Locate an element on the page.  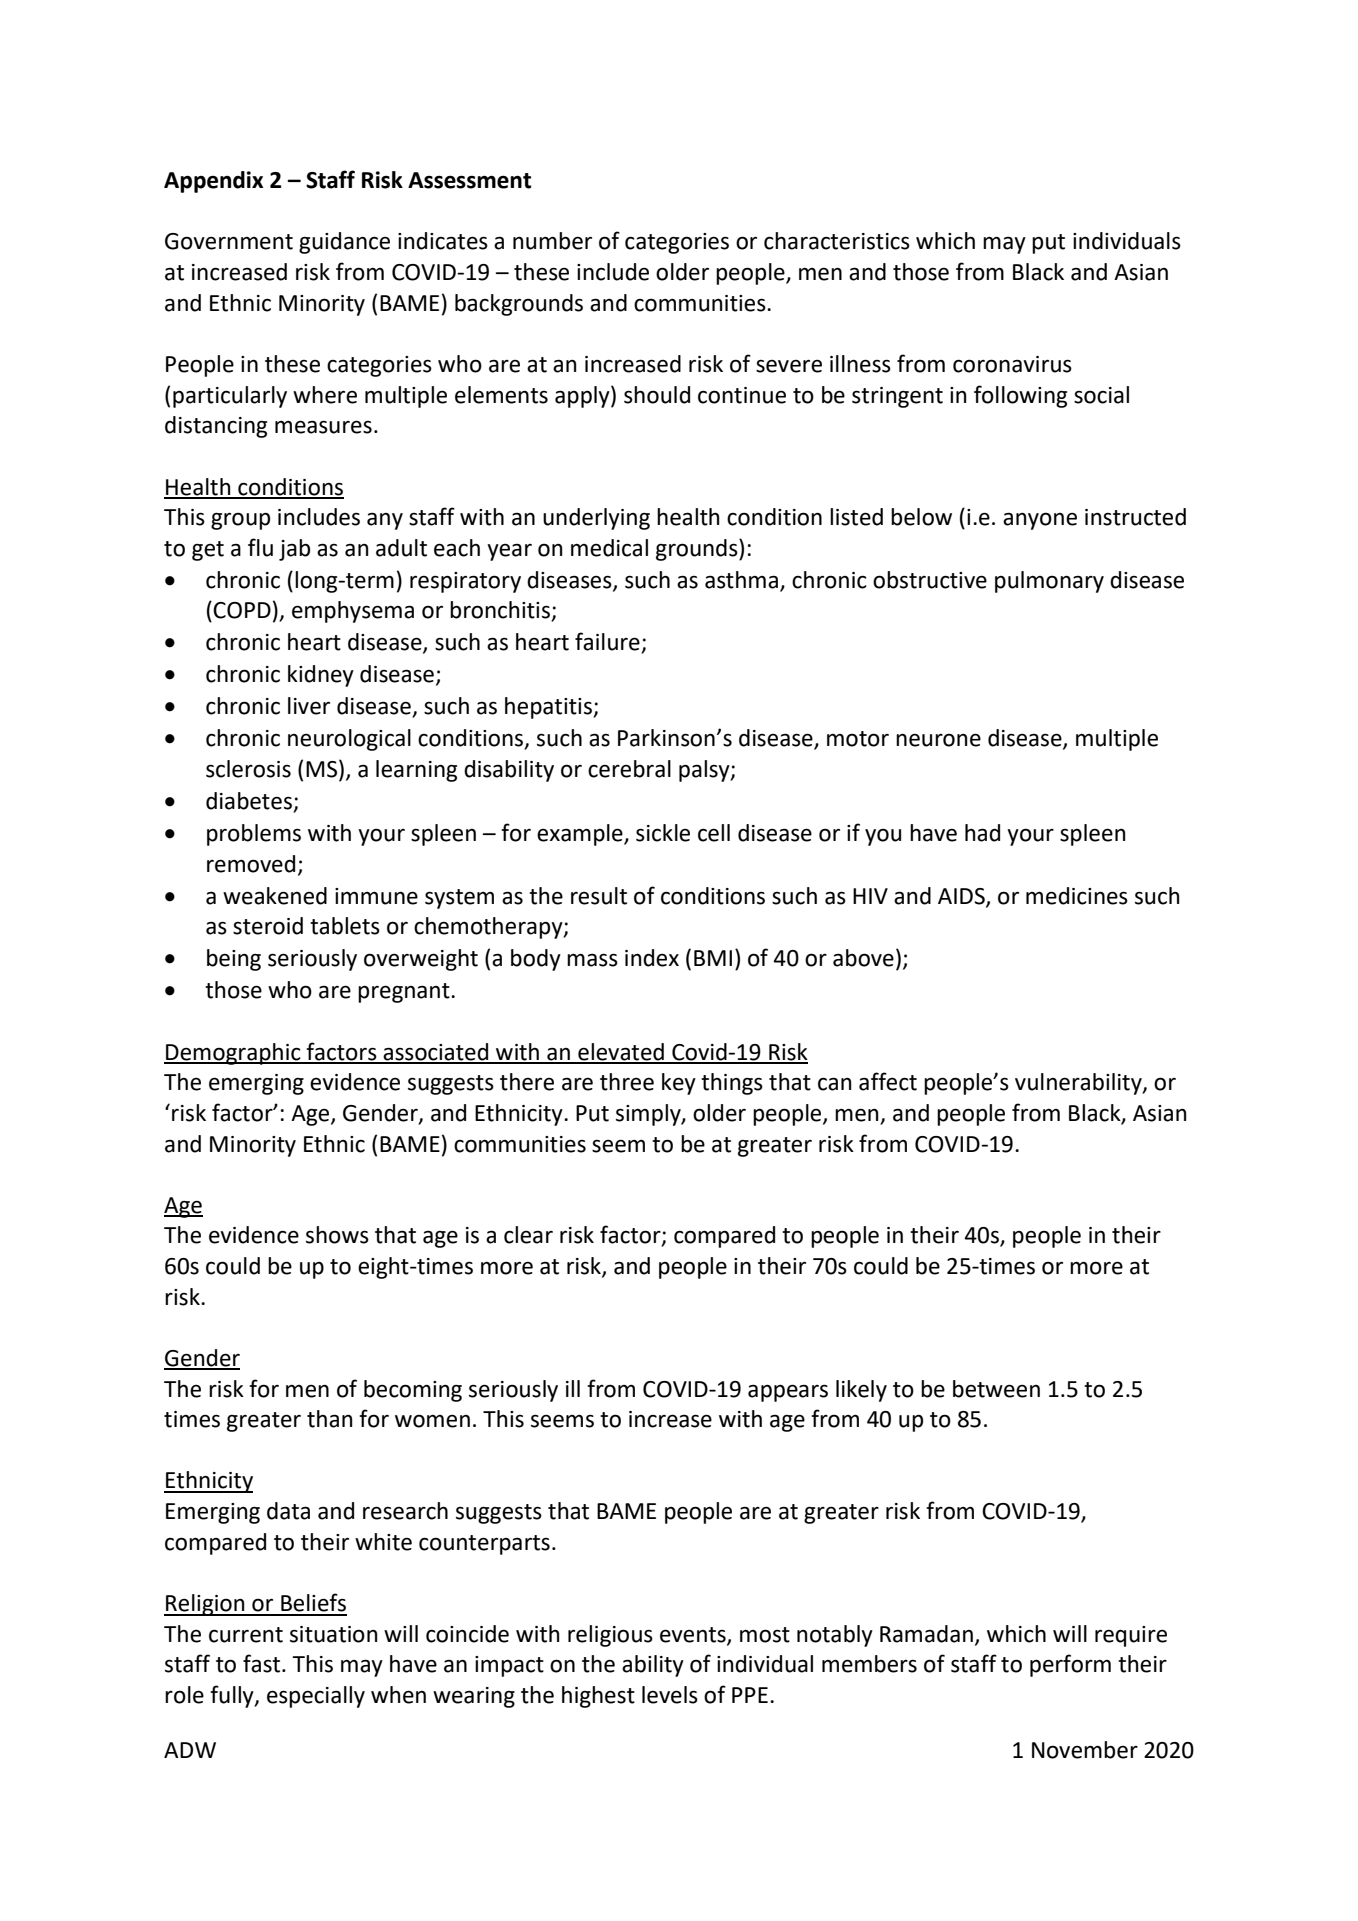
pulmonary is located at coordinates (1049, 582).
